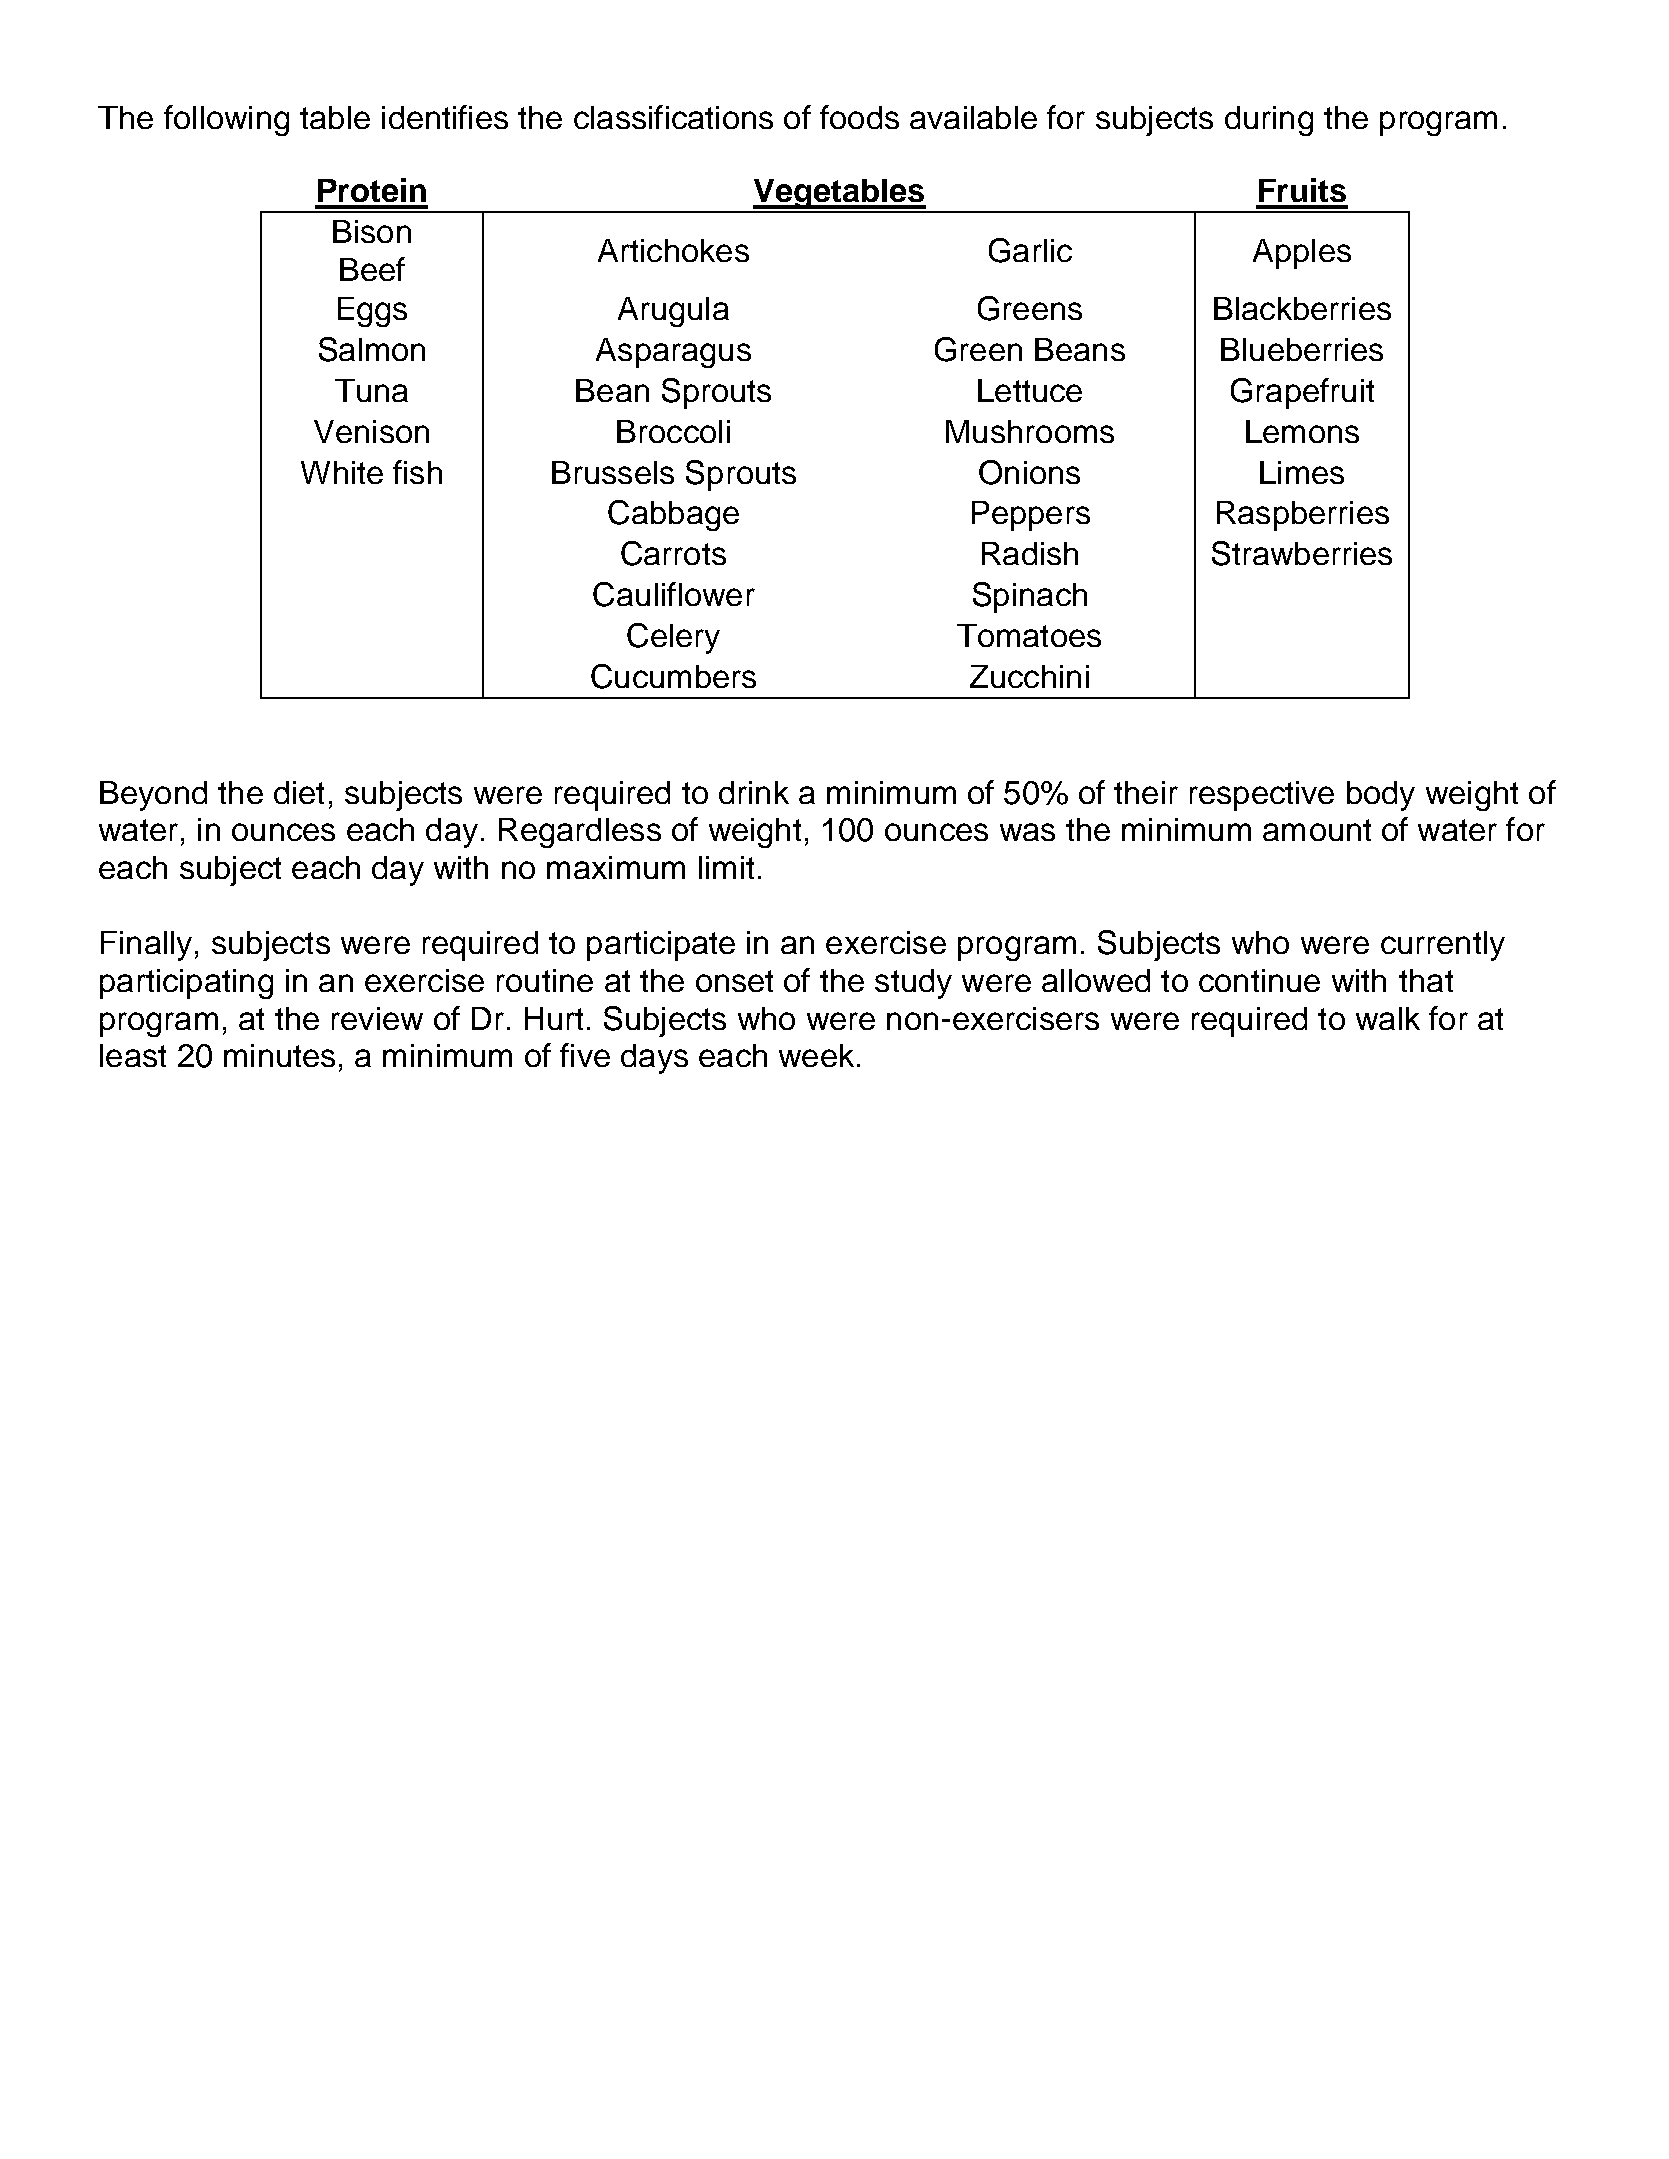 The image size is (1669, 2159). What do you see at coordinates (816, 1055) in the image?
I see `week` at bounding box center [816, 1055].
